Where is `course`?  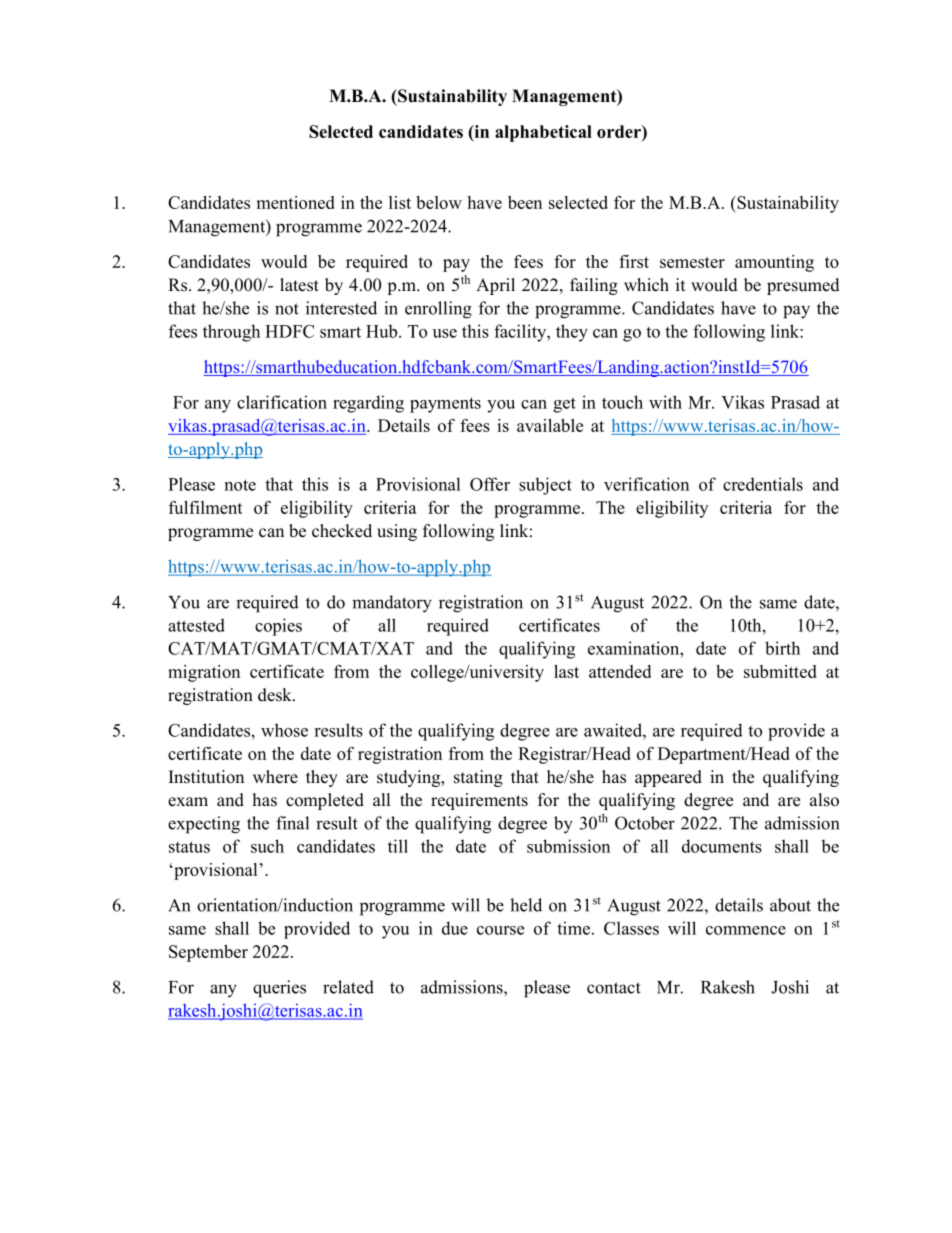 course is located at coordinates (500, 930).
